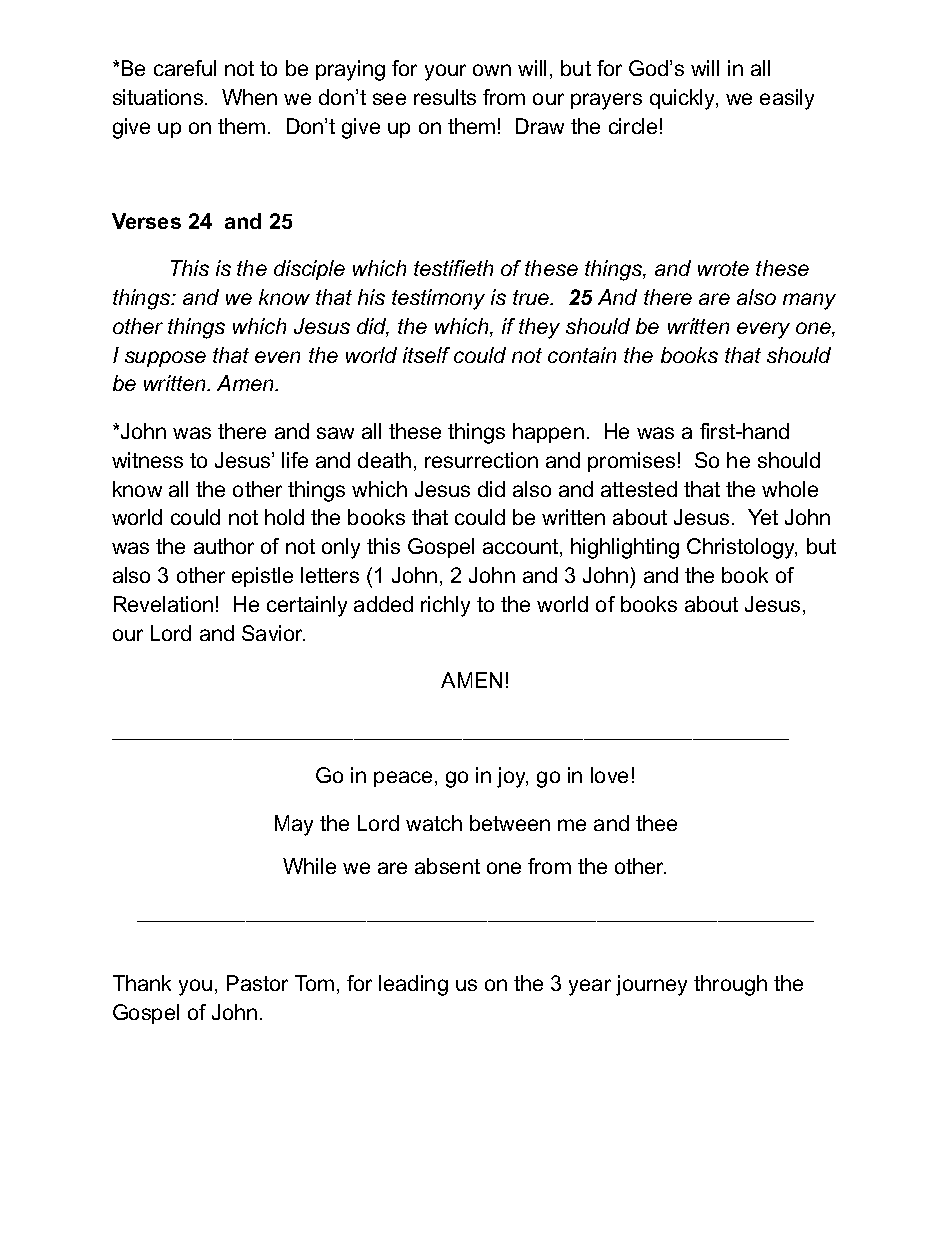 This page has width=952, height=1233. What do you see at coordinates (730, 985) in the page?
I see `through` at bounding box center [730, 985].
